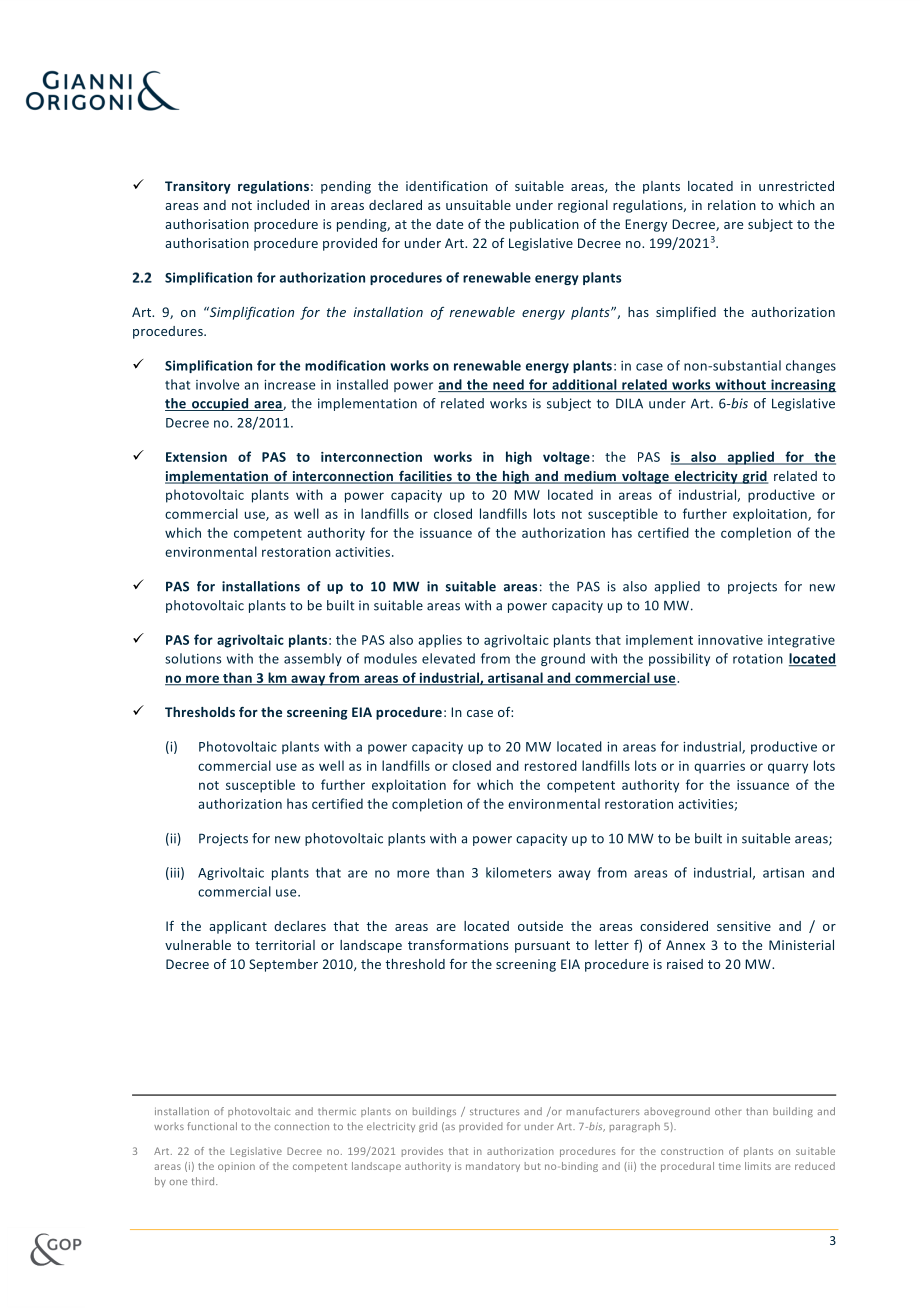 The height and width of the page is (1308, 924). I want to click on kilometers, so click(518, 872).
